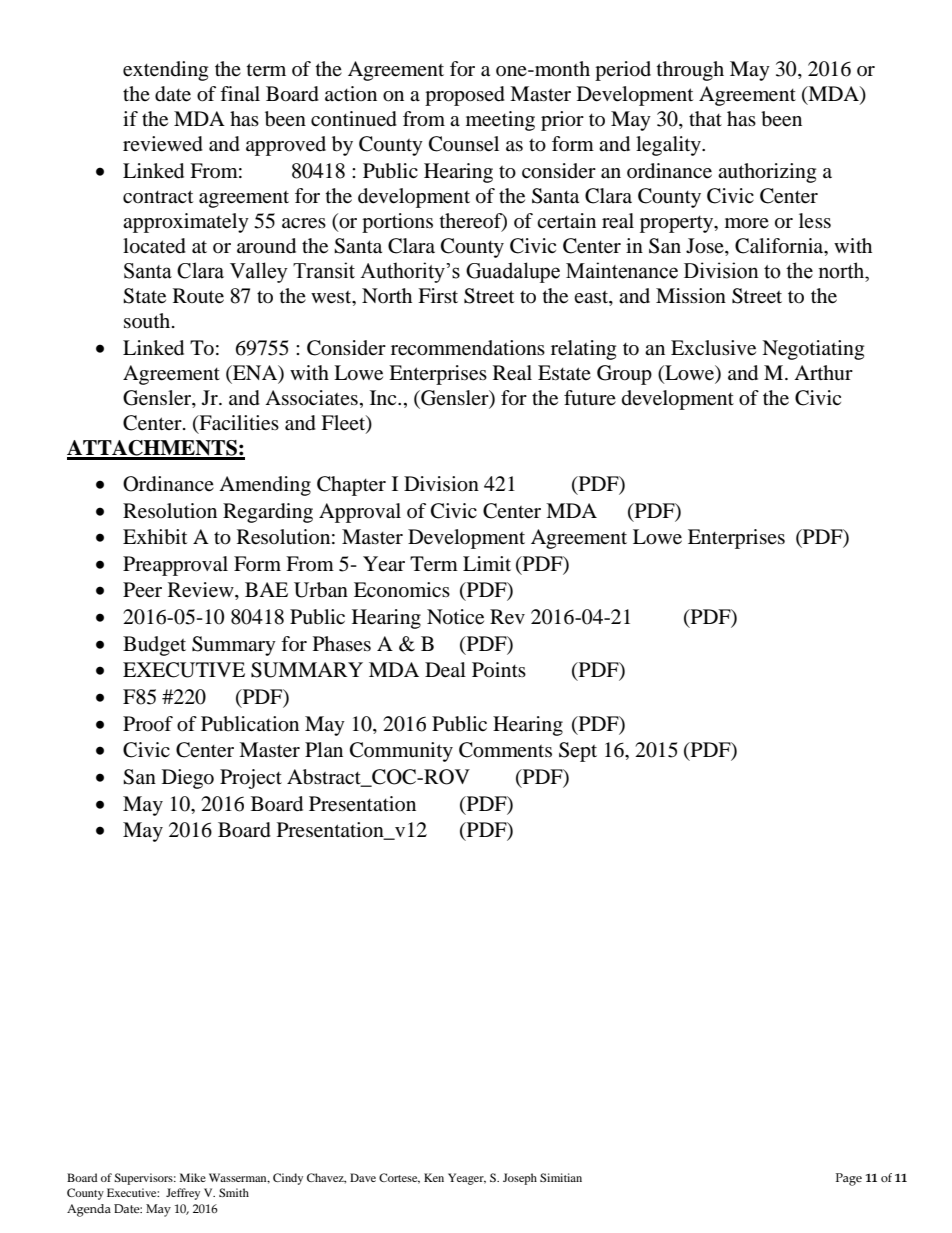 This page has width=952, height=1233. What do you see at coordinates (455, 617) in the page?
I see `Notice` at bounding box center [455, 617].
